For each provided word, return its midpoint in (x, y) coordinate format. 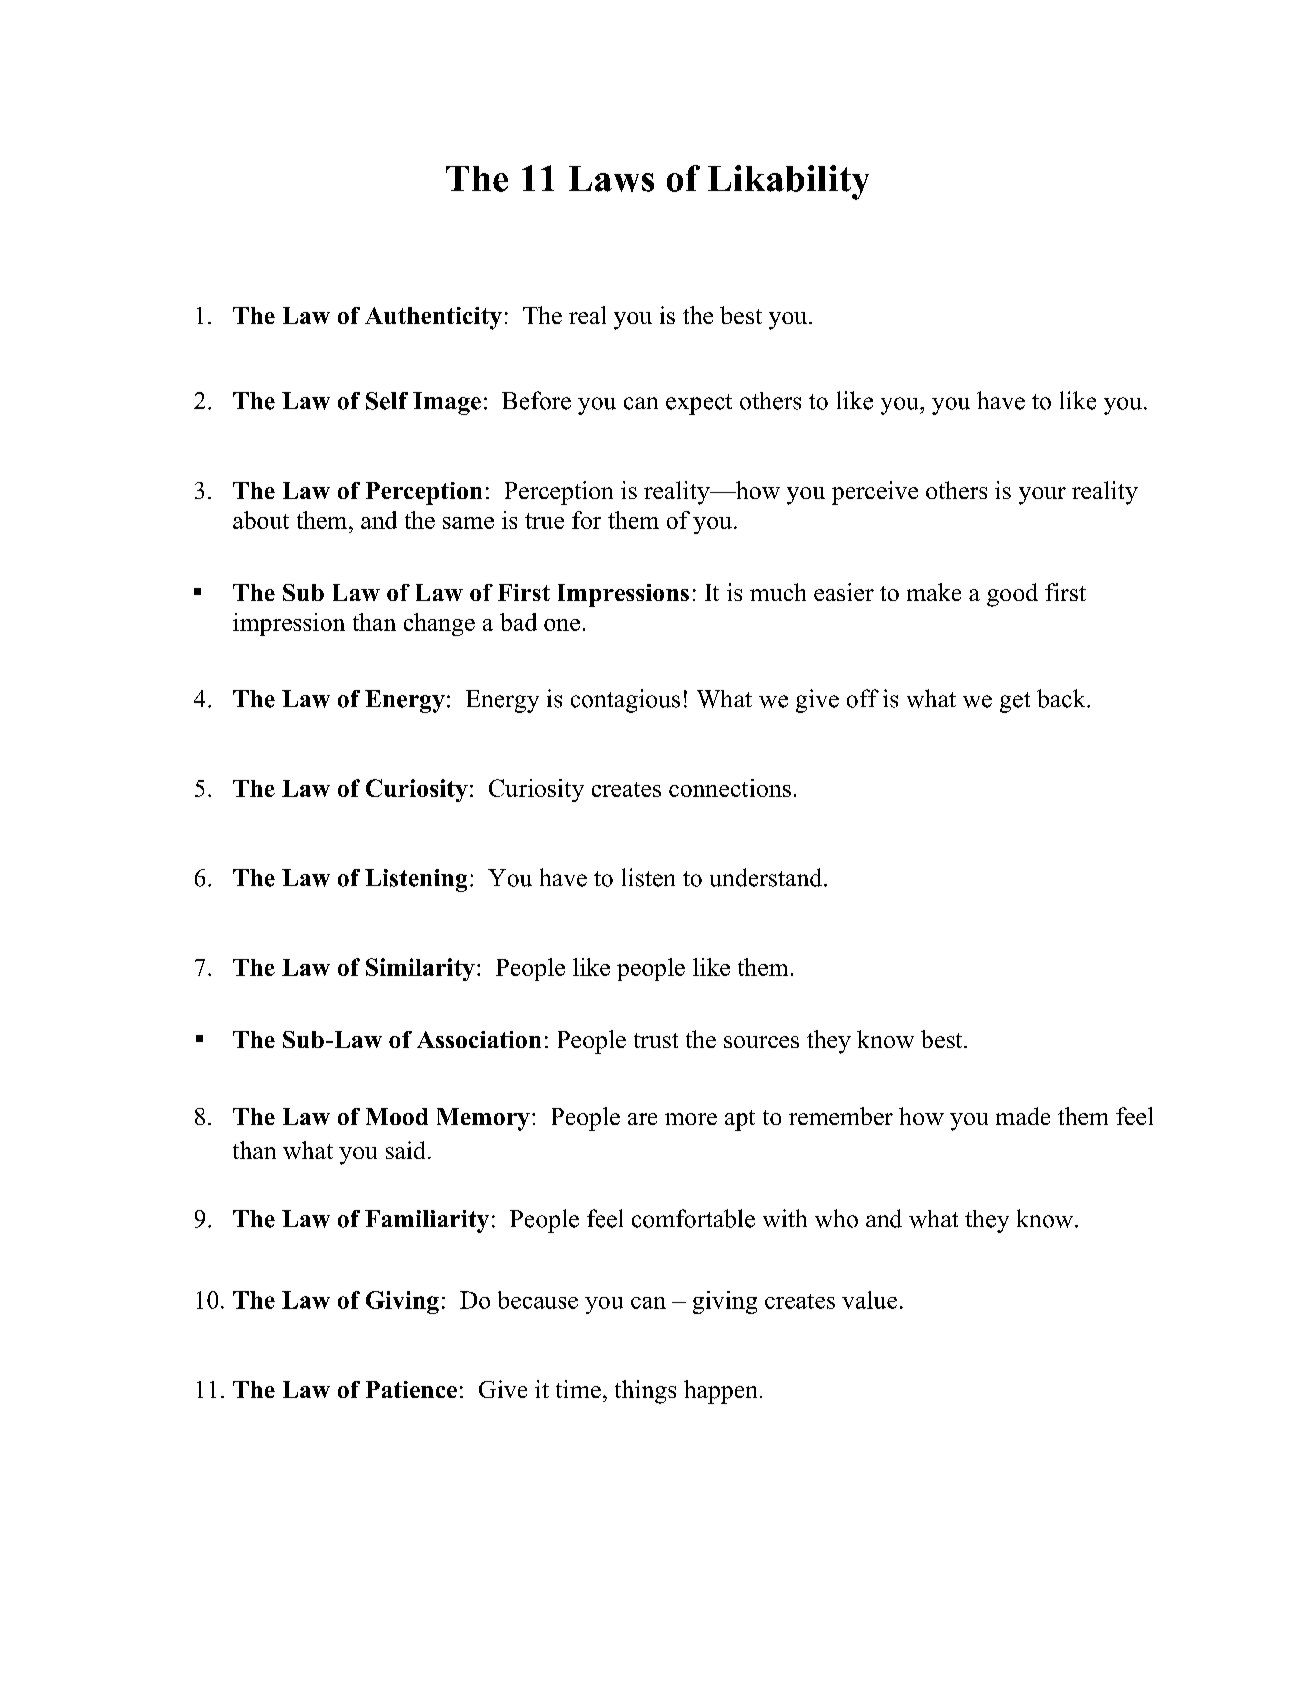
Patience (411, 1389)
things (645, 1392)
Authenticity (433, 318)
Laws (611, 179)
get (1015, 702)
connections (730, 788)
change (439, 624)
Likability (788, 182)
